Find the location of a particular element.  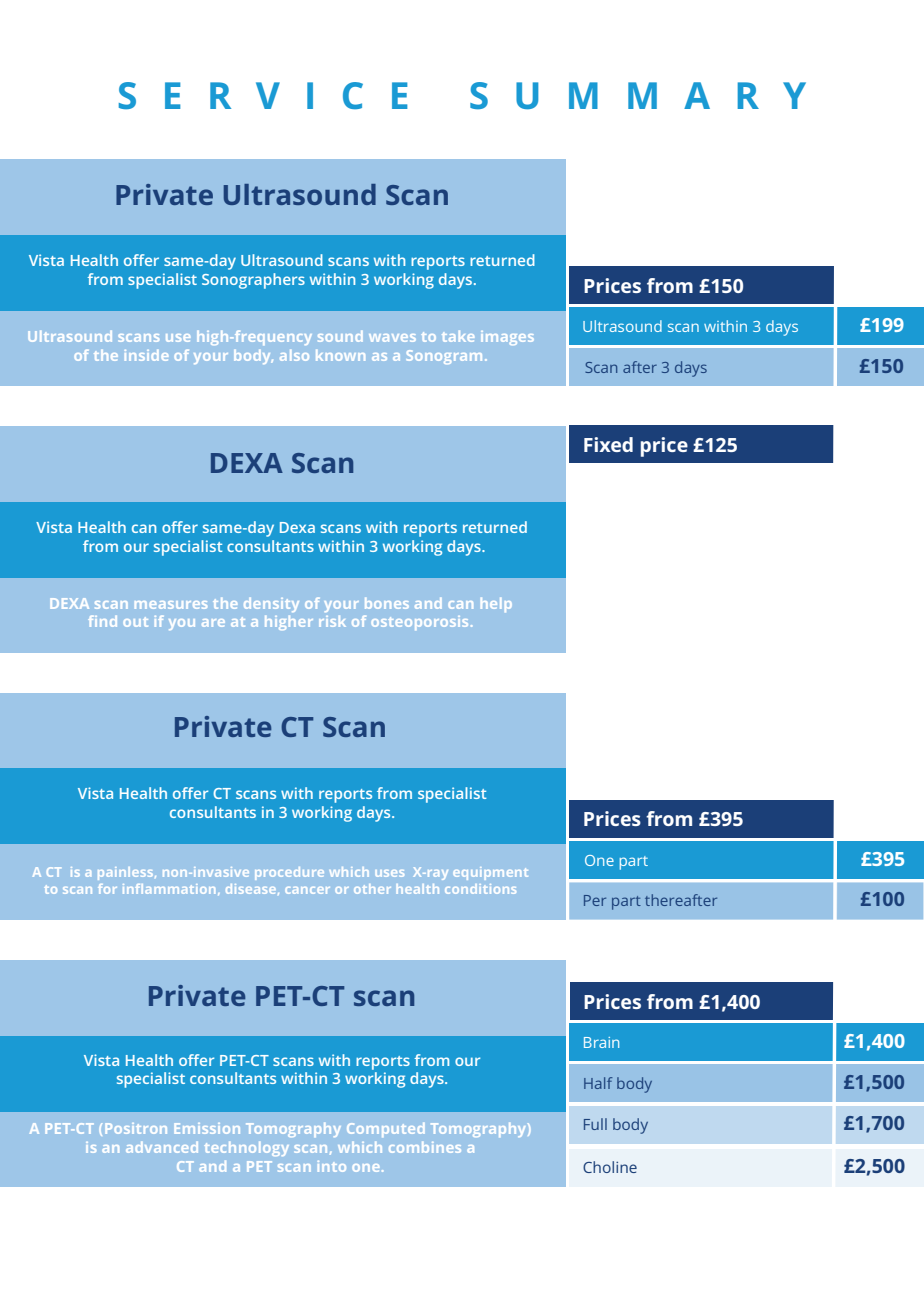

Per is located at coordinates (595, 900).
